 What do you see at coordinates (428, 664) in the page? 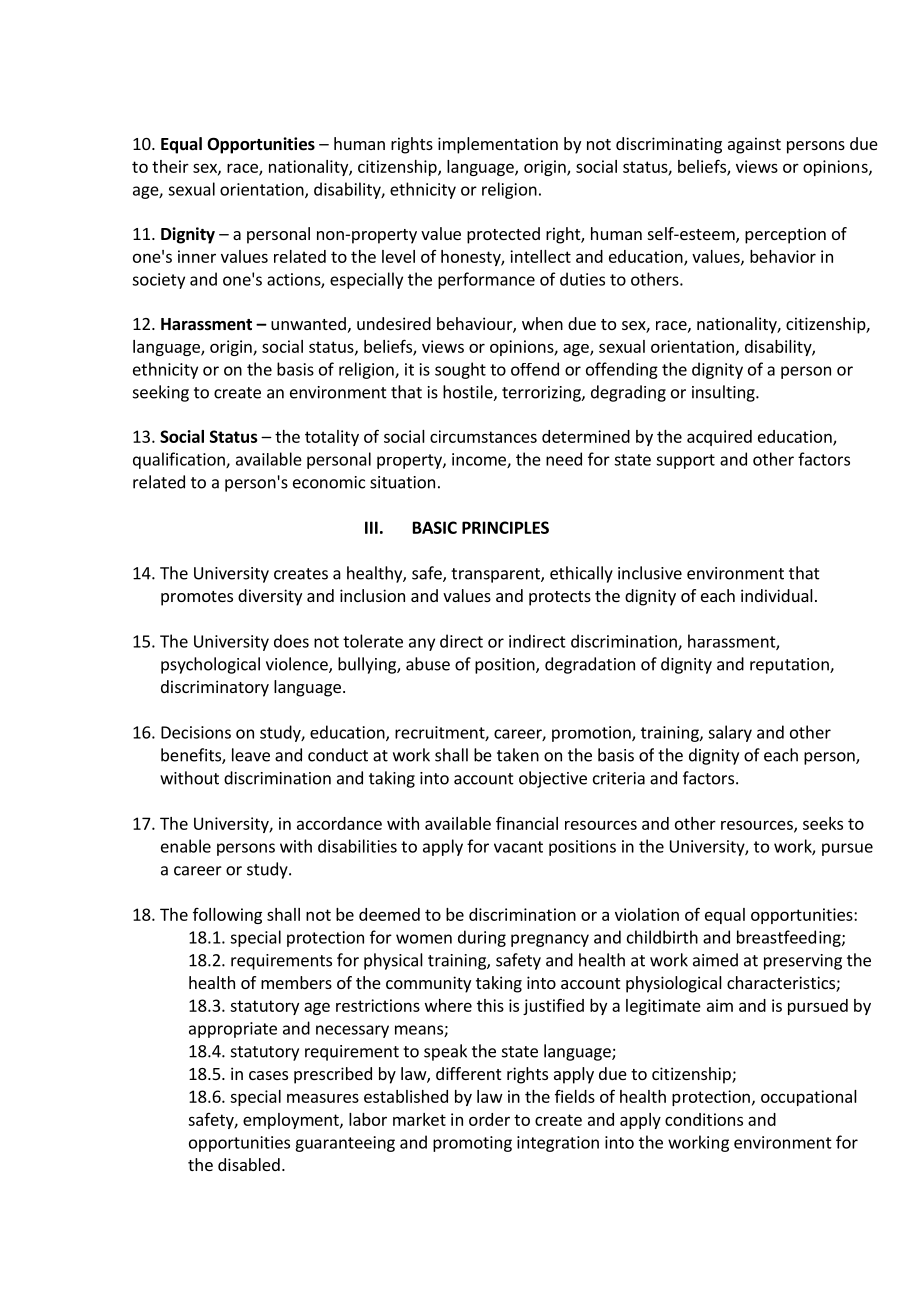
I see `abuse` at bounding box center [428, 664].
